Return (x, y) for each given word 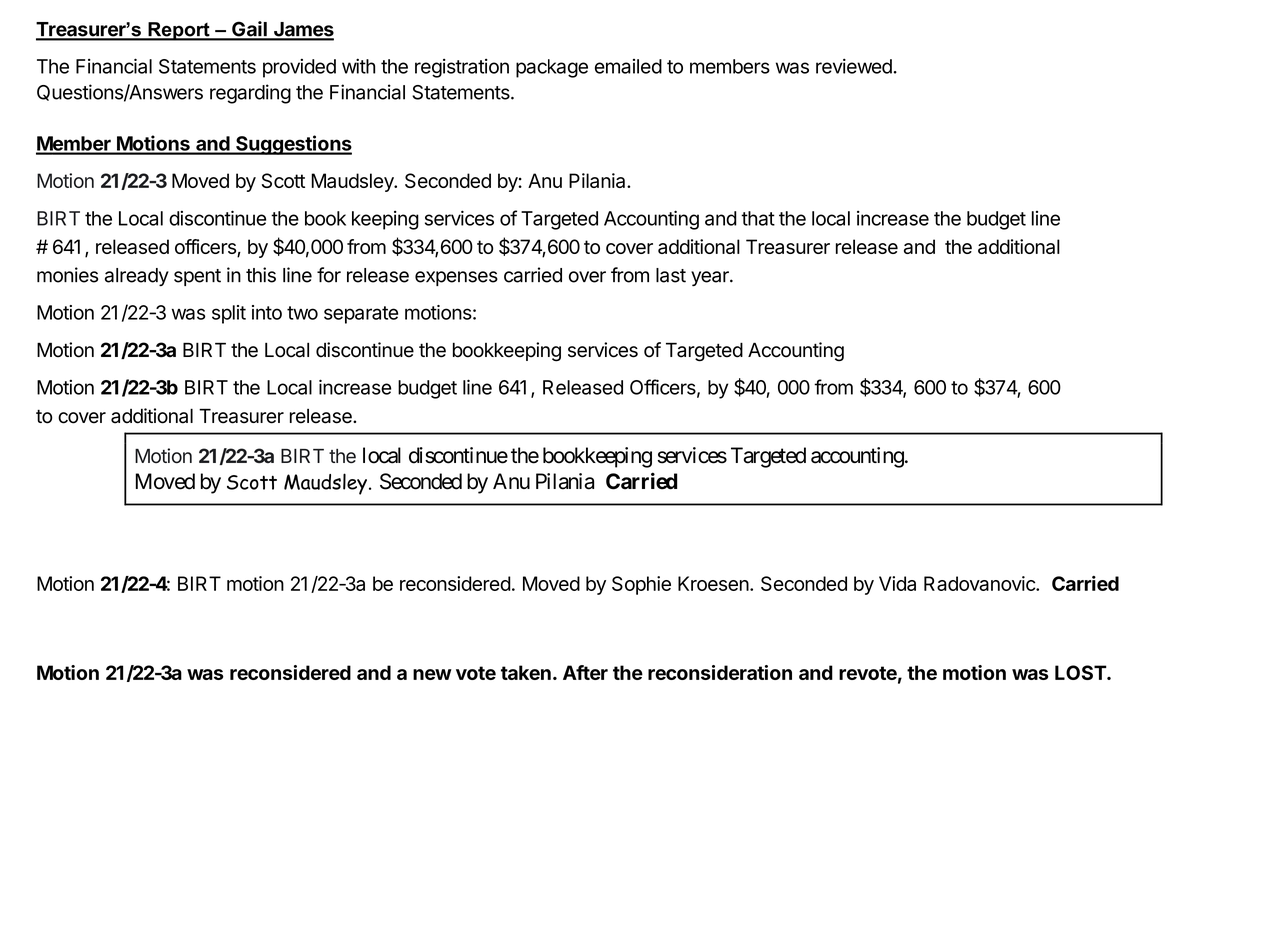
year (711, 278)
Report (179, 31)
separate (361, 315)
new (432, 674)
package (552, 68)
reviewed (854, 66)
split (229, 314)
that (758, 218)
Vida (897, 583)
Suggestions (293, 145)
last (671, 275)
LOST (1081, 672)
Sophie (641, 585)
